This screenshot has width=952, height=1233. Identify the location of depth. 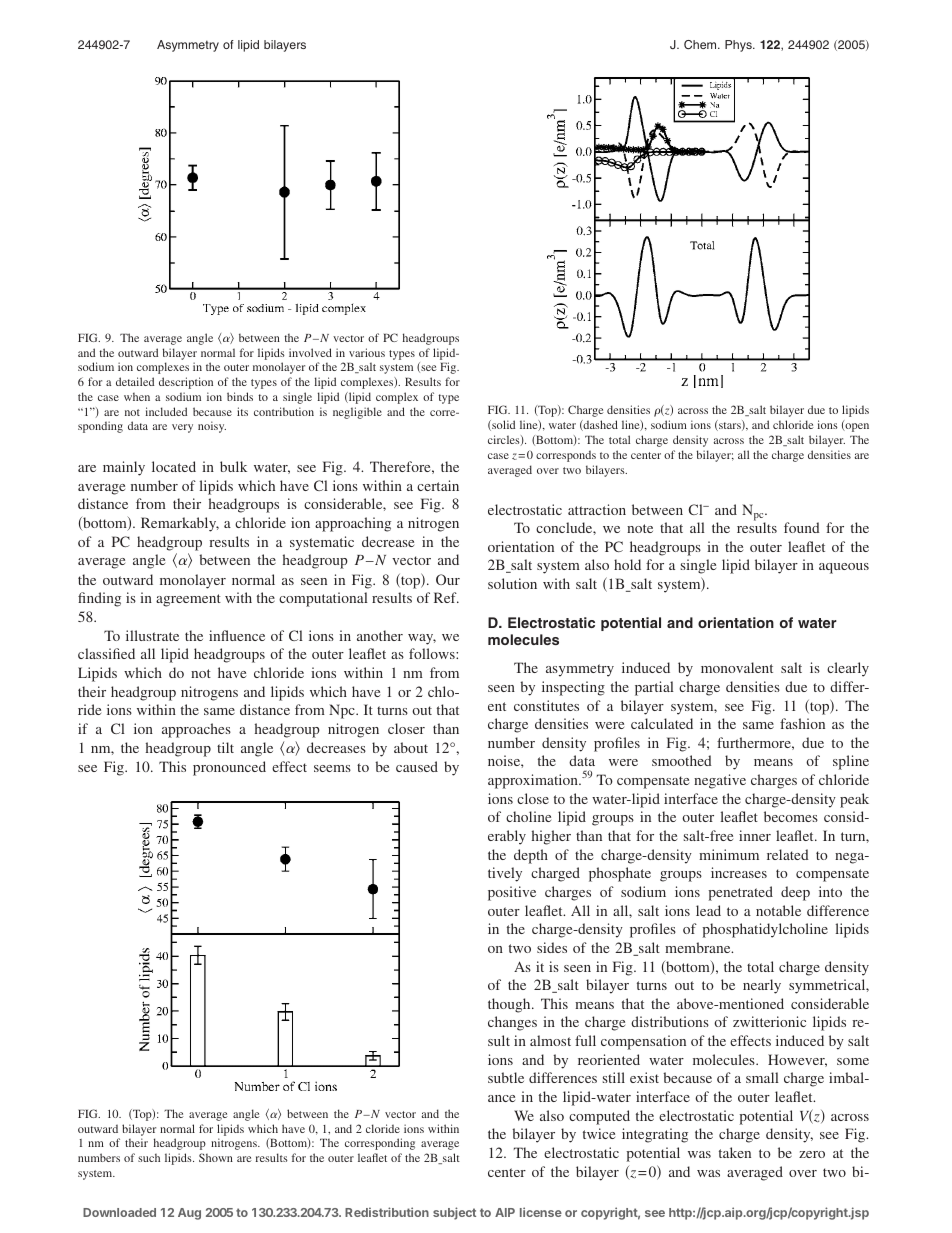
(531, 856).
